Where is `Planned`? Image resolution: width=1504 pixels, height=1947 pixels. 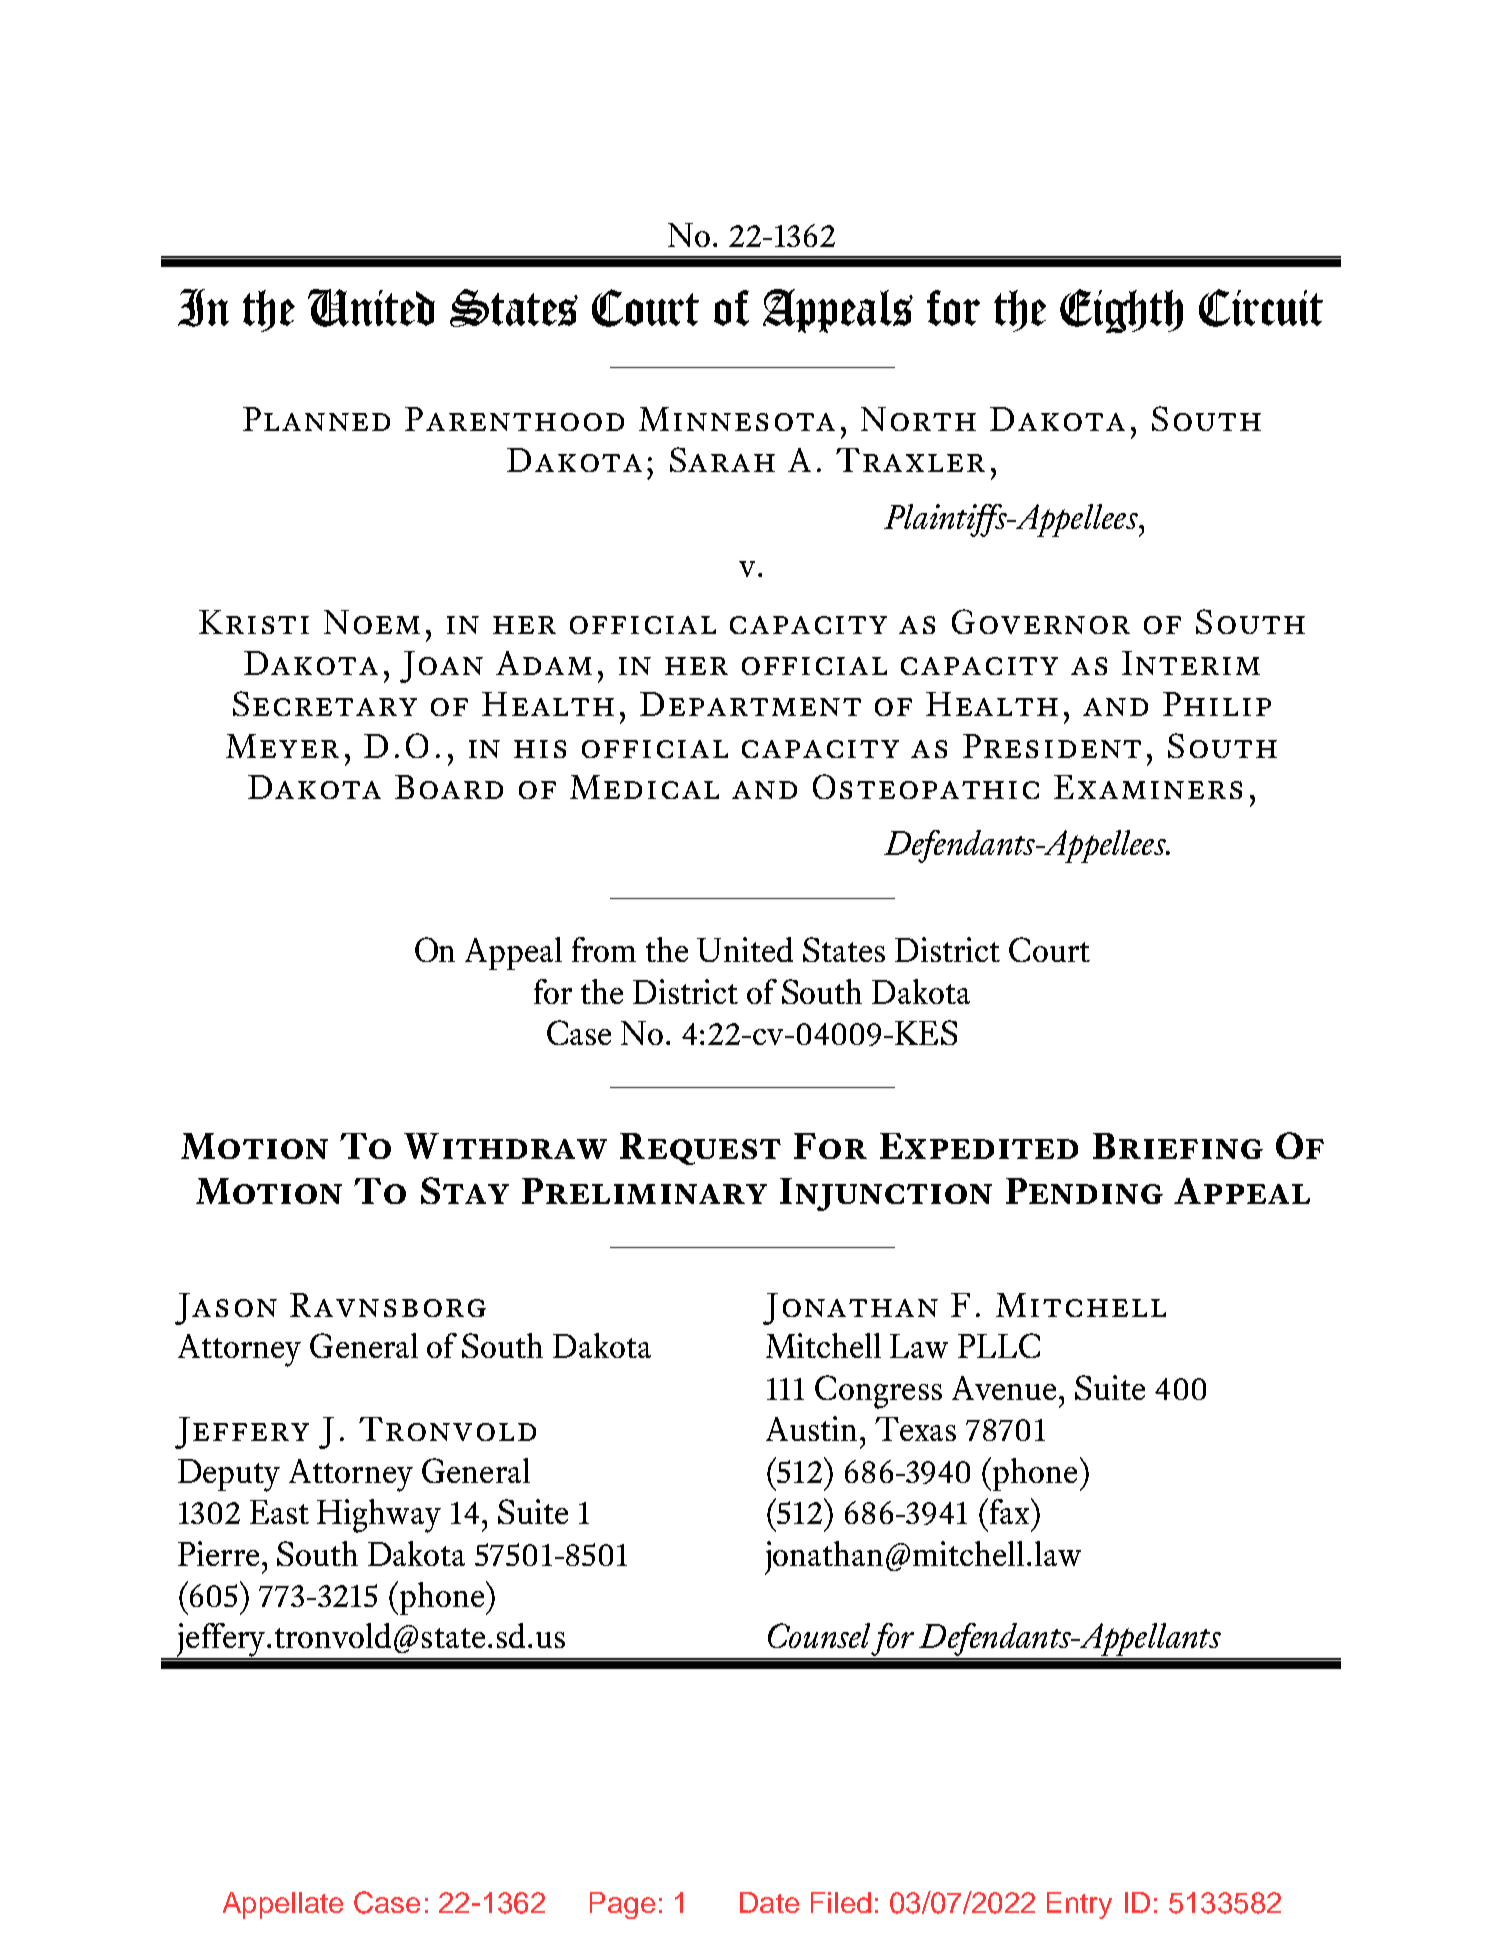
Planned is located at coordinates (316, 419).
